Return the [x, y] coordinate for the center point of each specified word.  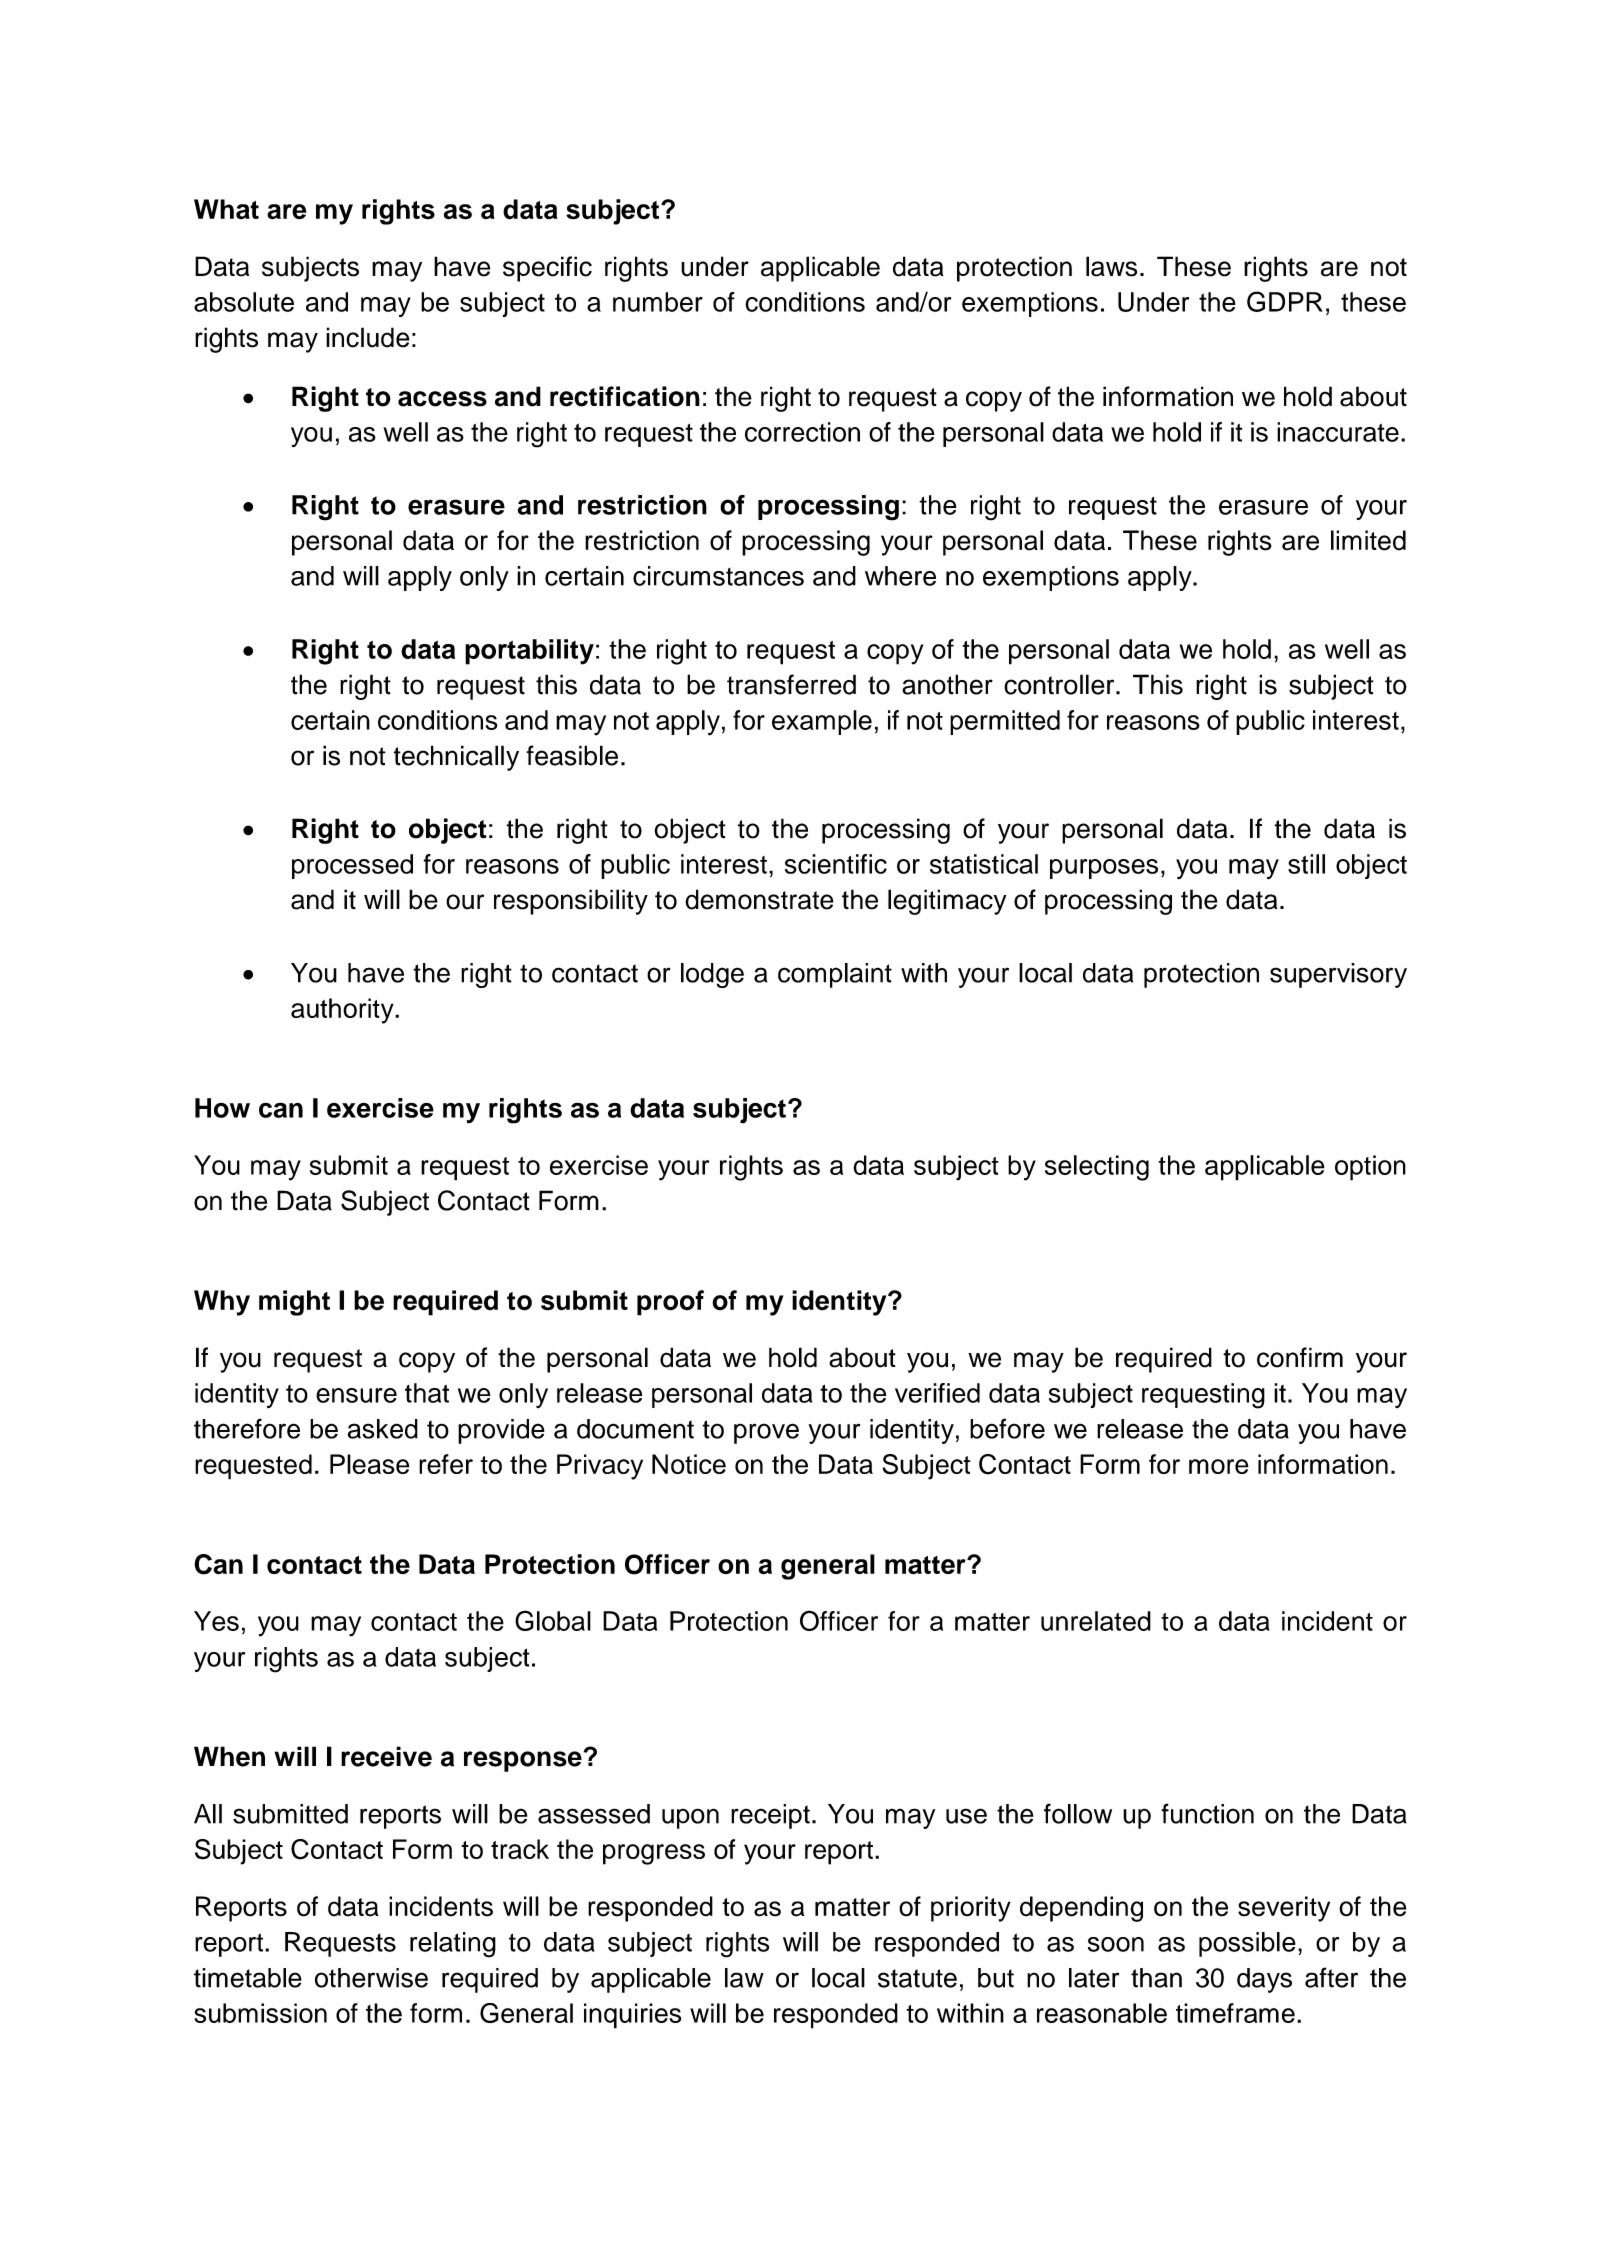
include [367, 337]
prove [766, 1433]
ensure [356, 1395]
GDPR [1285, 301]
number [658, 302]
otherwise [371, 1978]
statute [917, 1978]
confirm [1300, 1357]
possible [1247, 1944]
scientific [836, 864]
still [1306, 864]
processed [352, 866]
